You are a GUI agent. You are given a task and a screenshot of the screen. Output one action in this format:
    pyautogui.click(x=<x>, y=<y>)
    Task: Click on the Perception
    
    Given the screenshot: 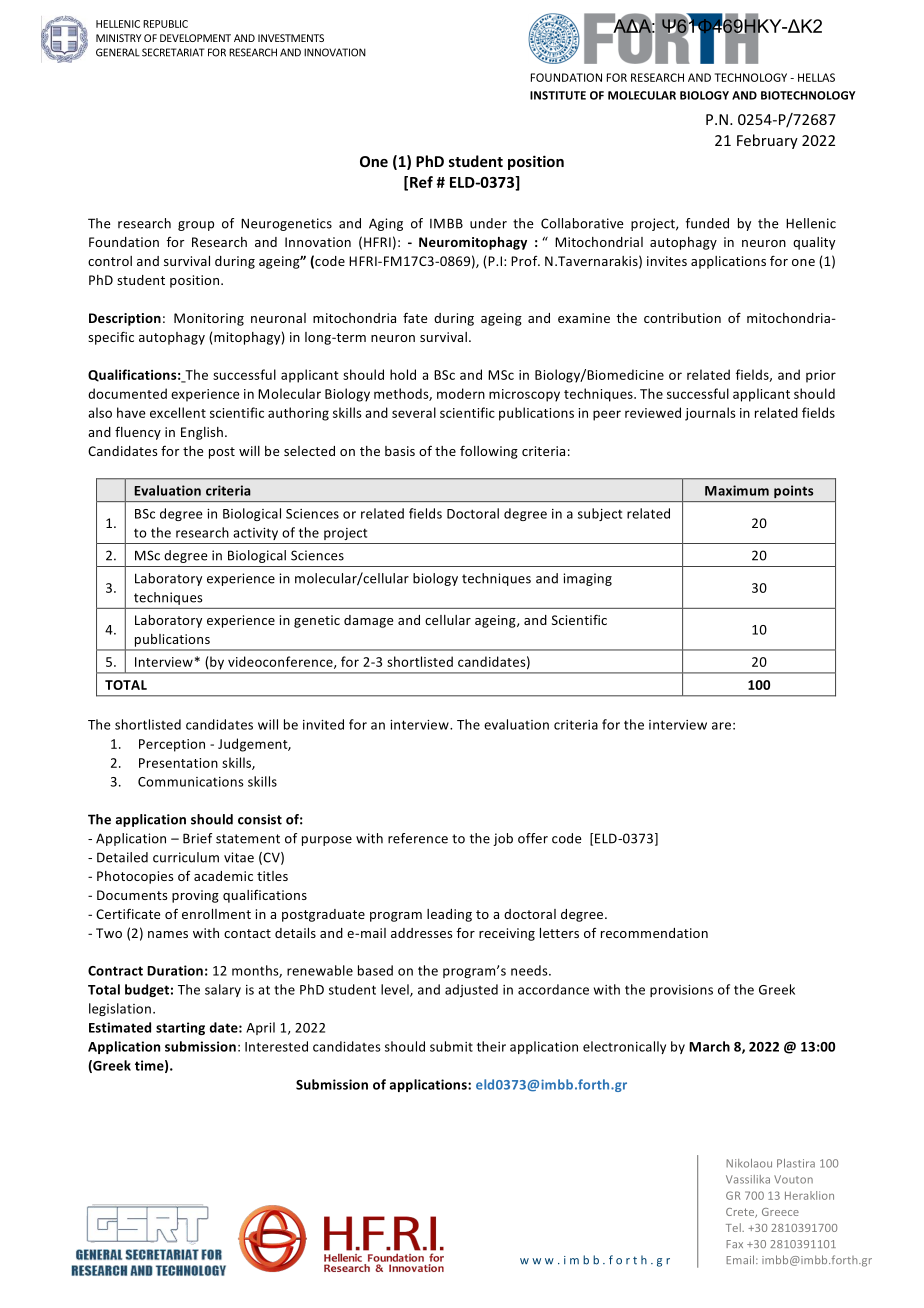 What is the action you would take?
    pyautogui.click(x=172, y=745)
